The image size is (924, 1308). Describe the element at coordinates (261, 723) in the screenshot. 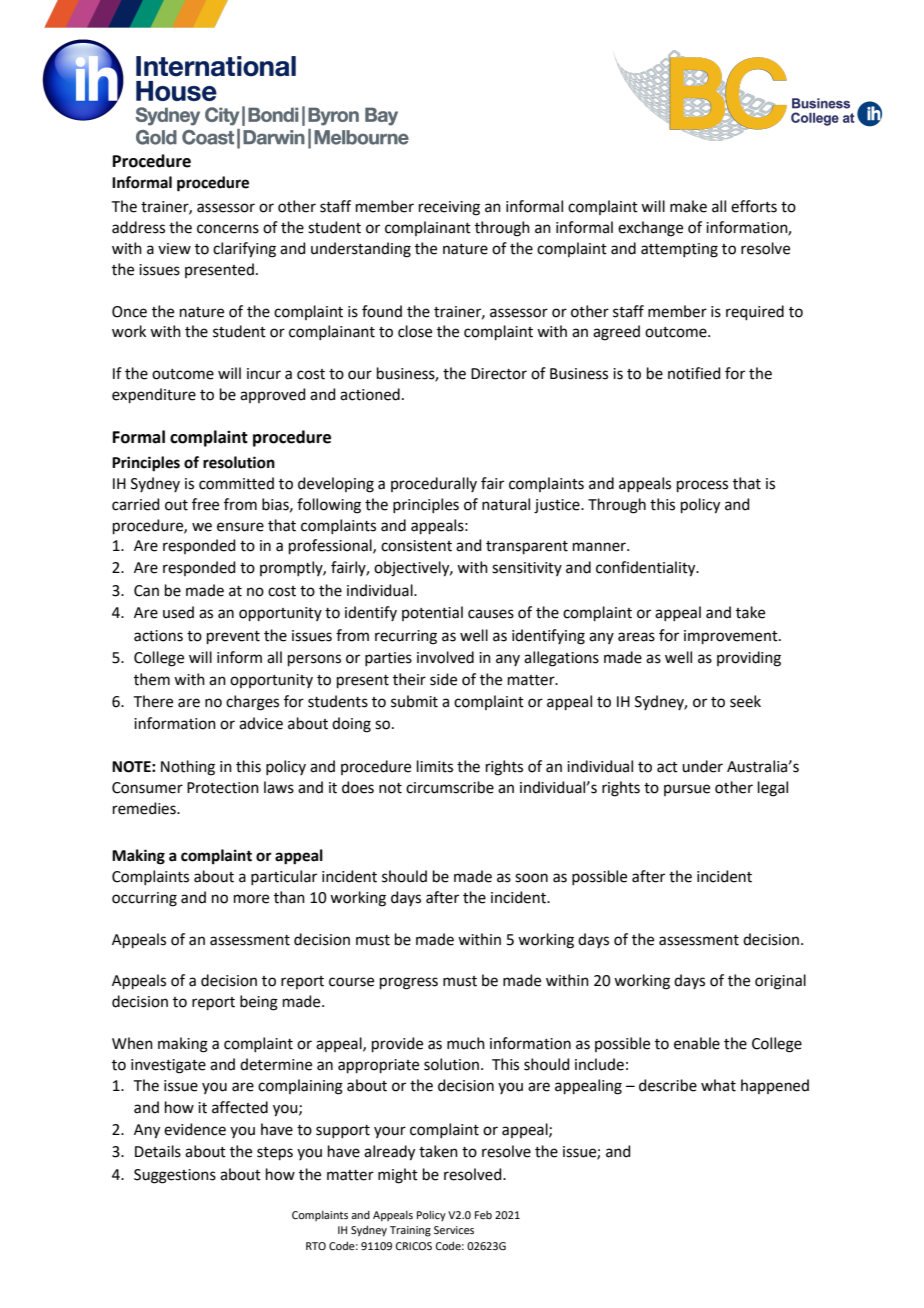

I see `advice` at that location.
